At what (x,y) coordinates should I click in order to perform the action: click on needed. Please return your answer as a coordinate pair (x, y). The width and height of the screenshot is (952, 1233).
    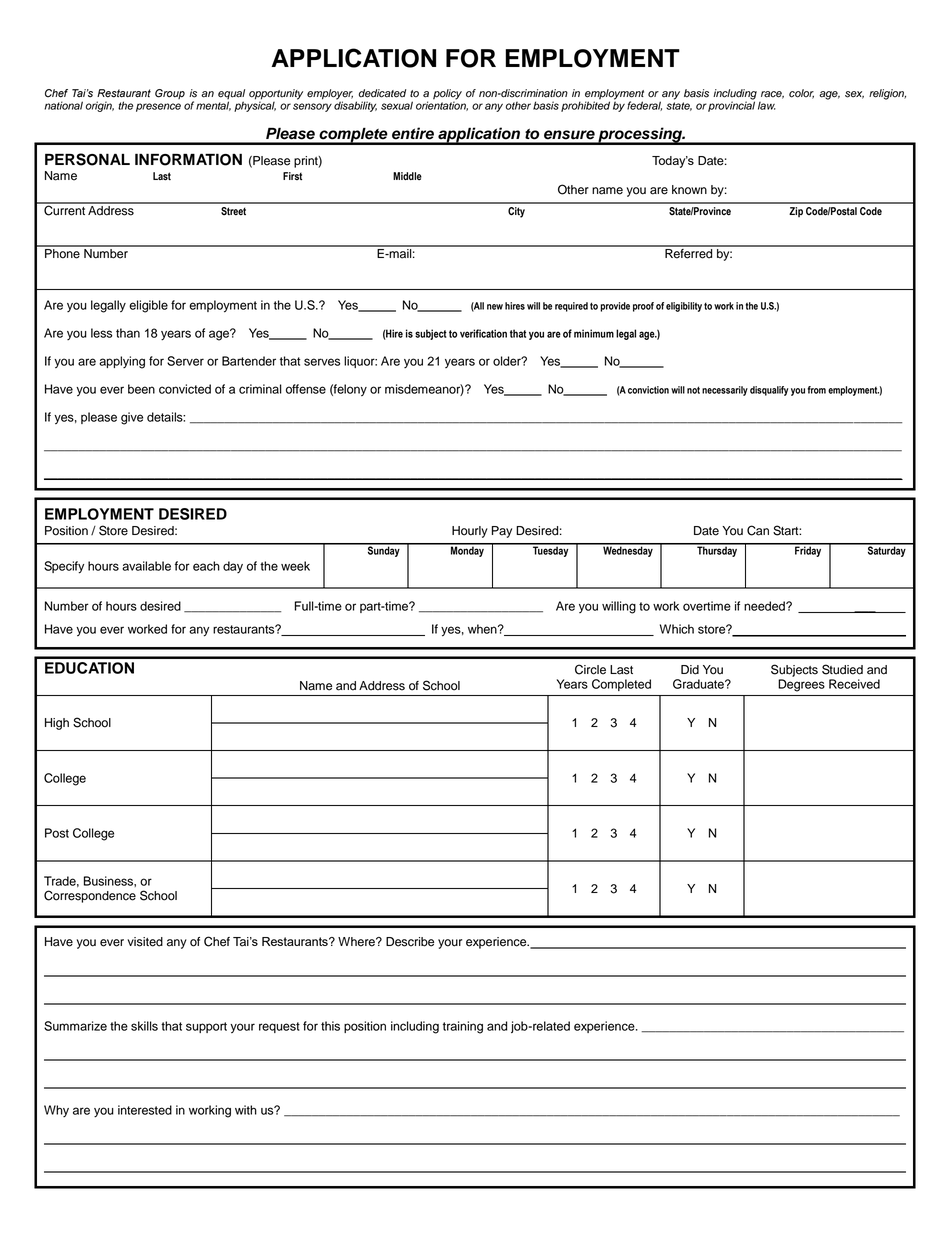
    Looking at the image, I should click on (765, 606).
